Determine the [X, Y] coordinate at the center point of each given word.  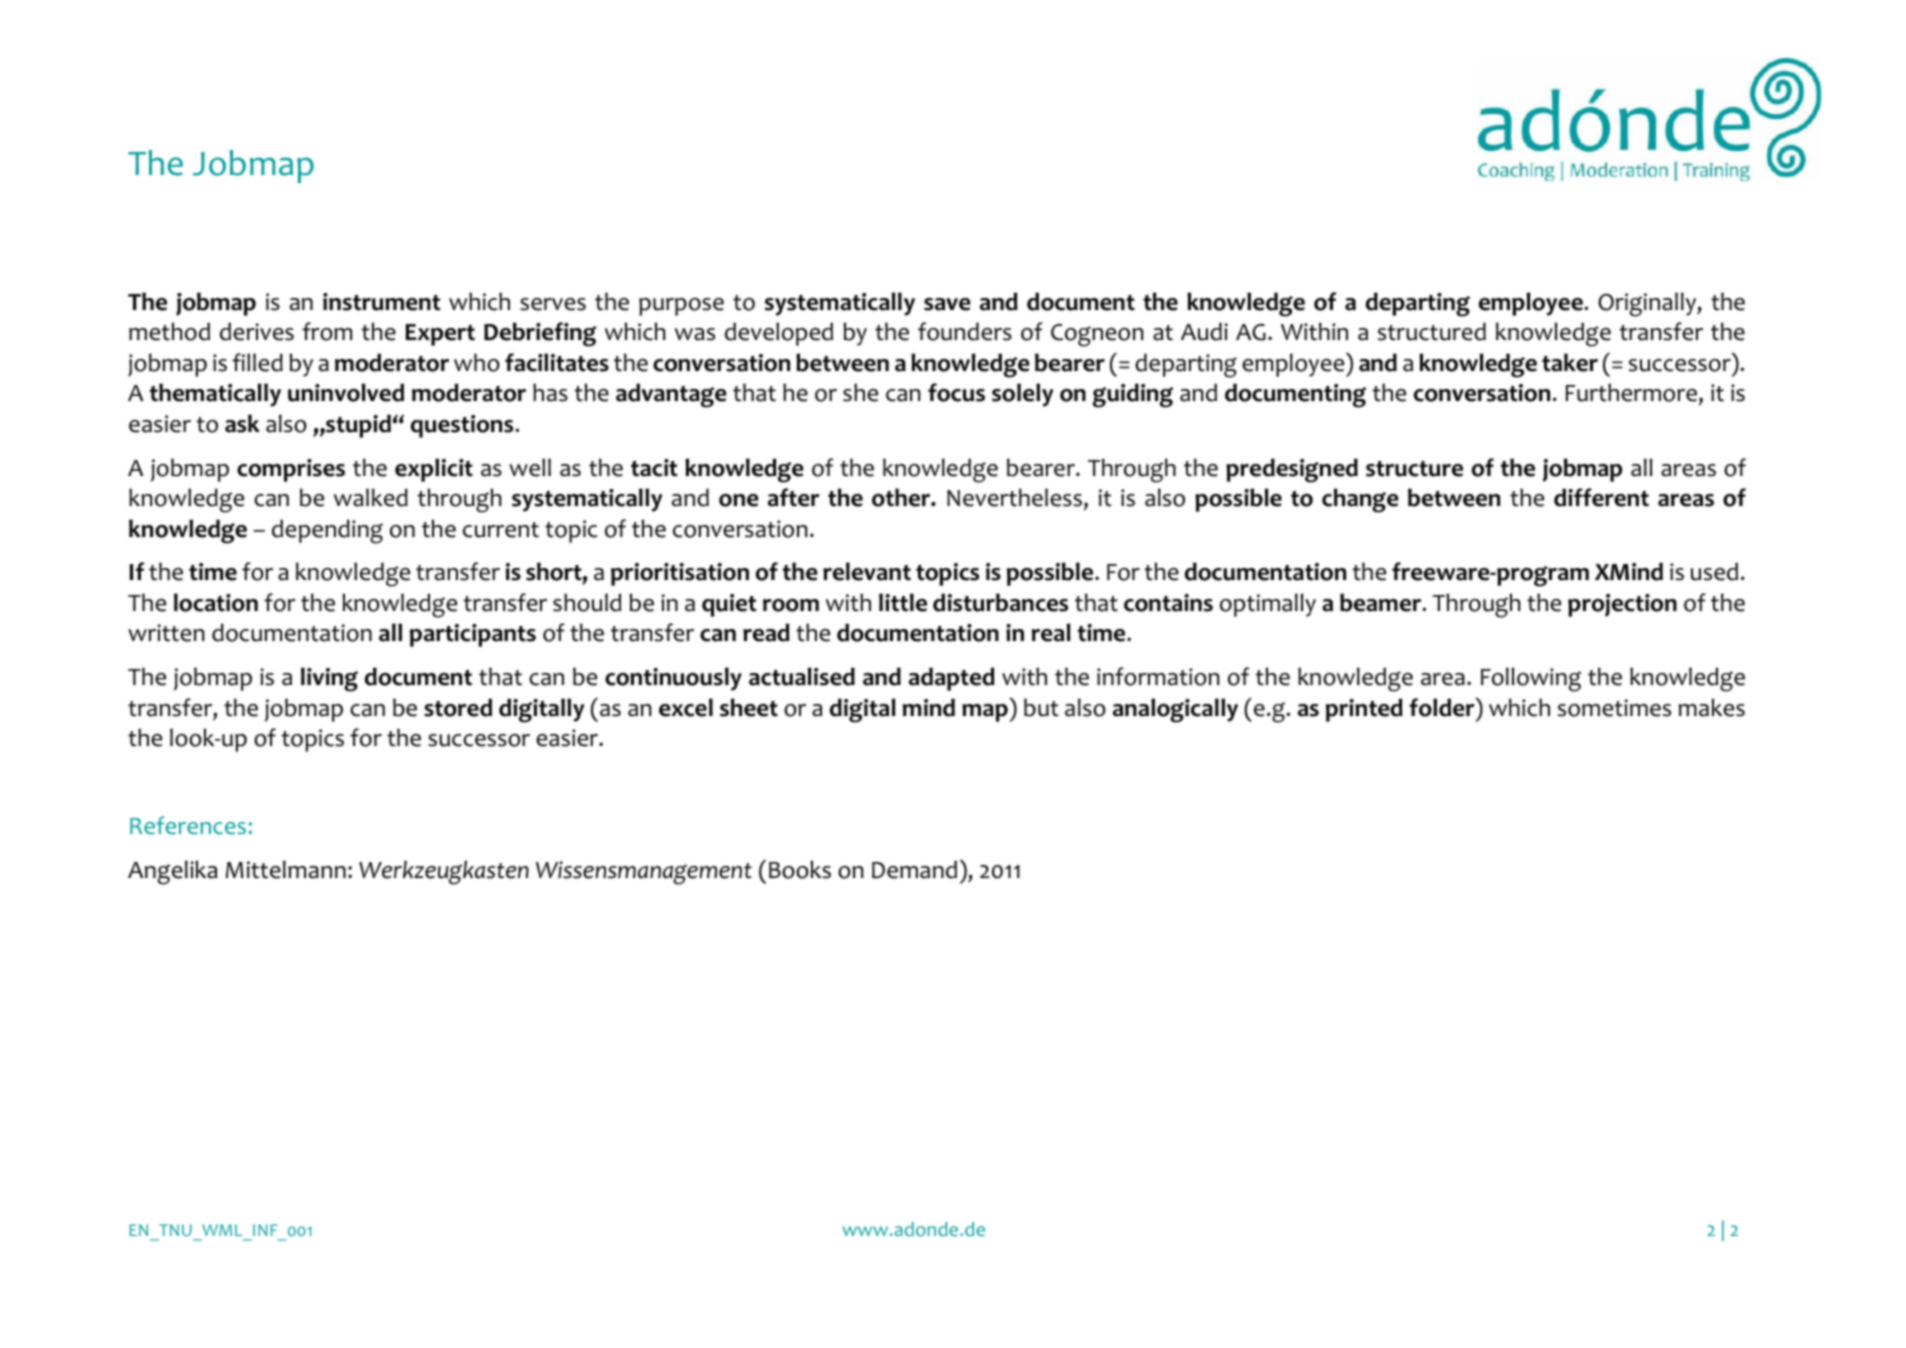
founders [965, 331]
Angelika [173, 872]
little [903, 602]
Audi [1204, 331]
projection [1622, 605]
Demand [914, 869]
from [327, 331]
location [216, 602]
